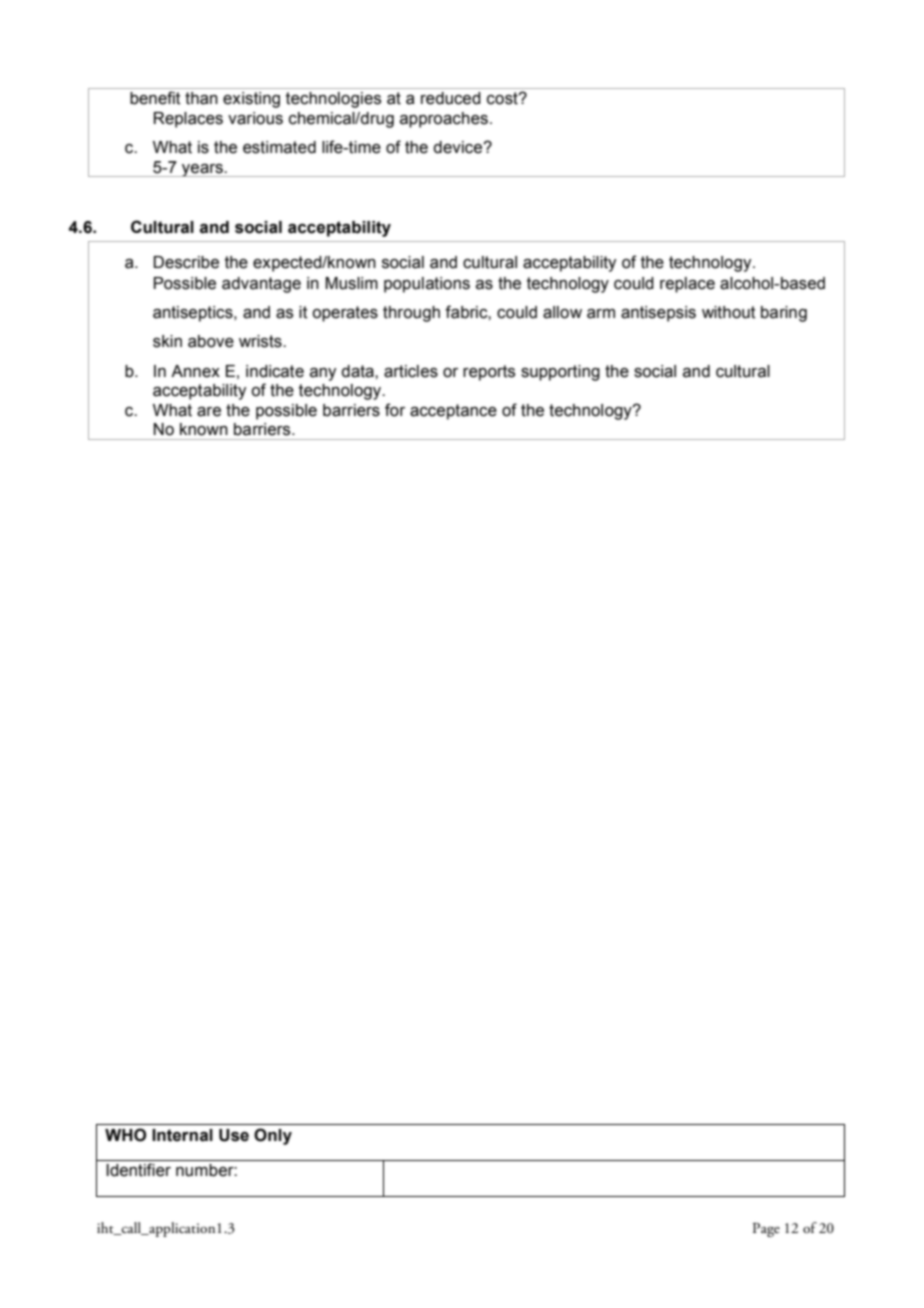 Image resolution: width=924 pixels, height=1308 pixels. What do you see at coordinates (444, 120) in the screenshot?
I see `approaches` at bounding box center [444, 120].
